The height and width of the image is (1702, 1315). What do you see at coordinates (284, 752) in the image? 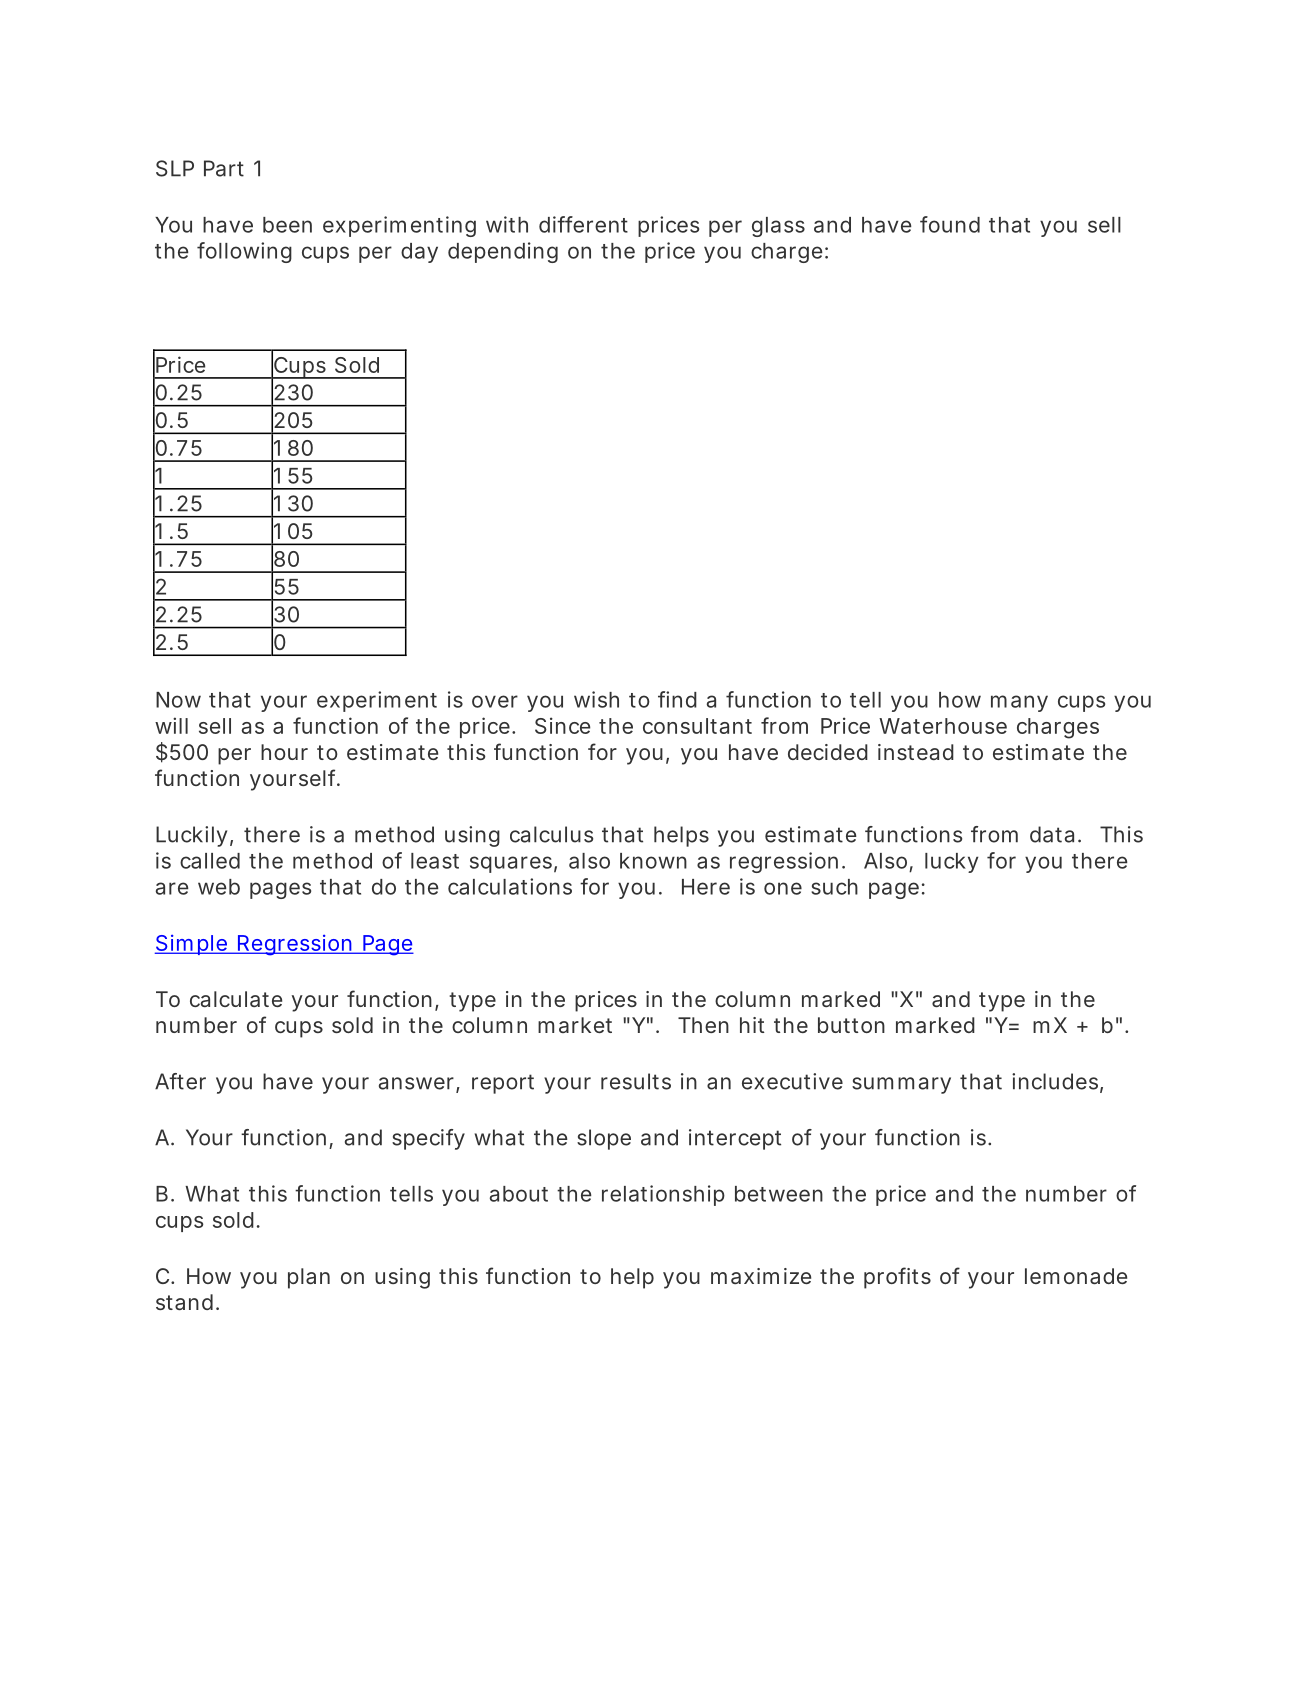
I see `hour` at bounding box center [284, 752].
